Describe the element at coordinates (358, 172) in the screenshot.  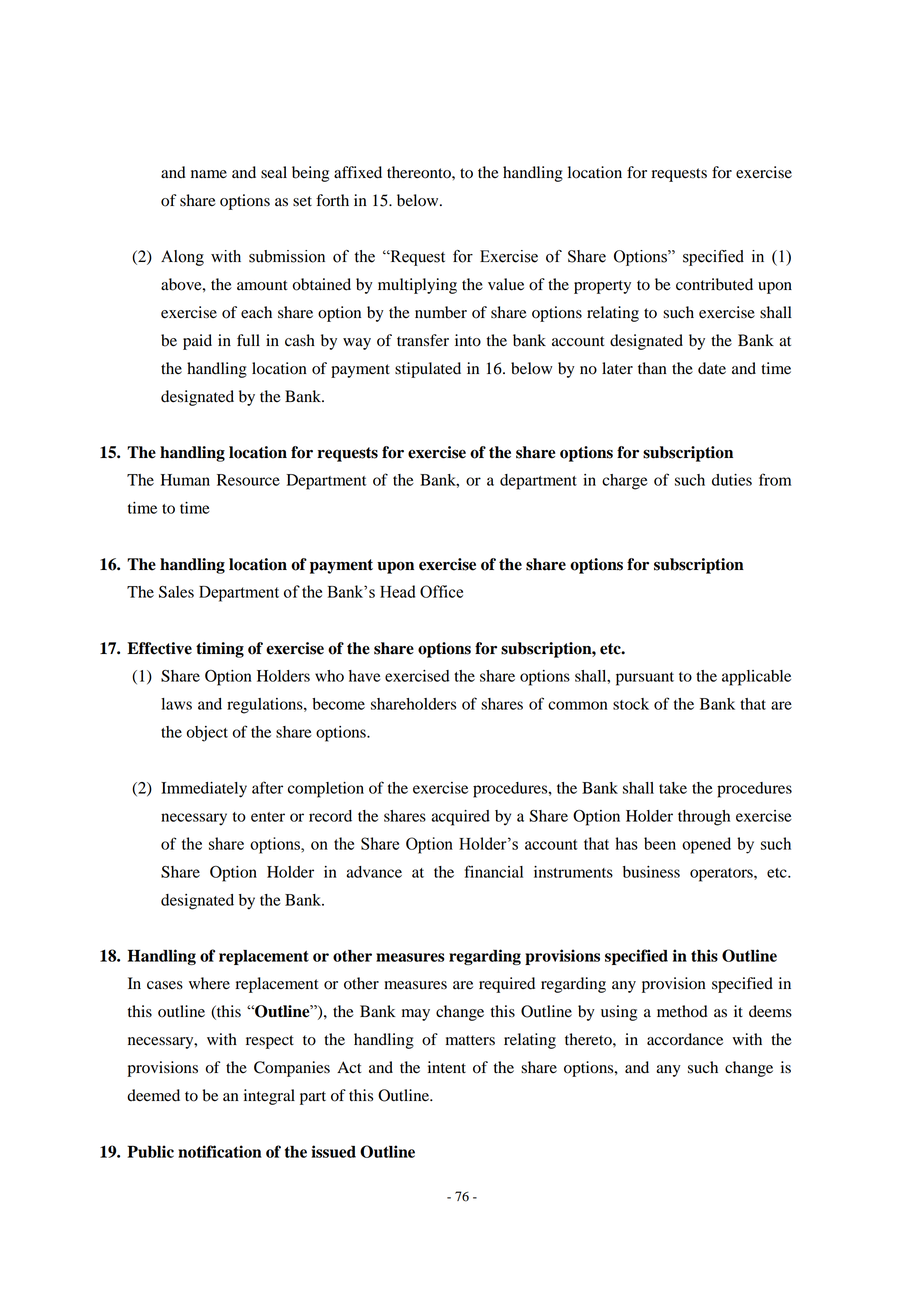
I see `affixed` at that location.
